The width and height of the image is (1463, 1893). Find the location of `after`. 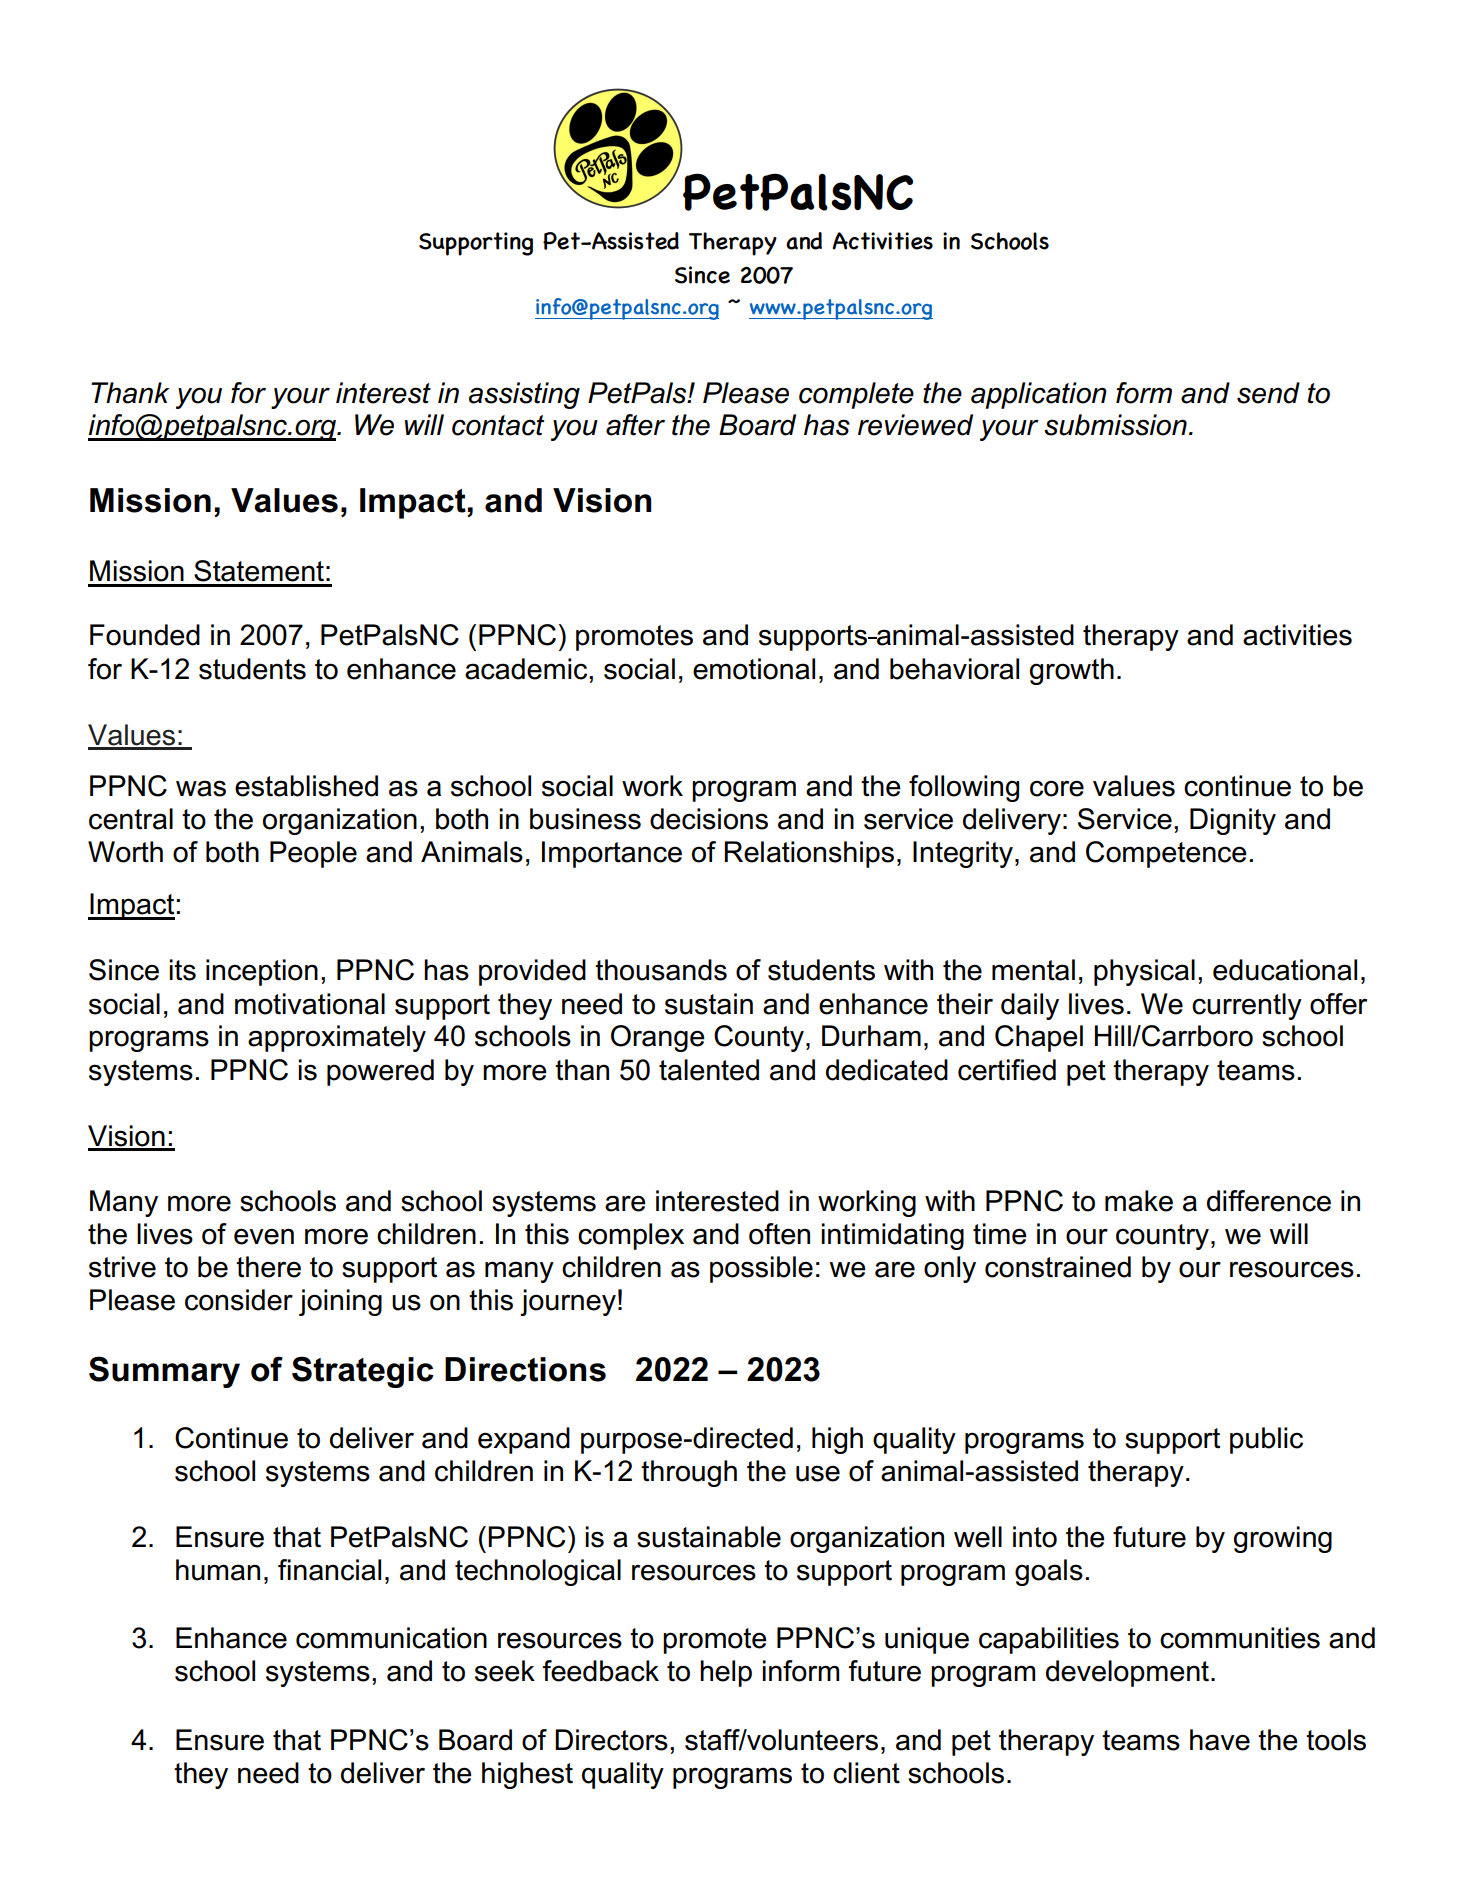

after is located at coordinates (635, 425).
